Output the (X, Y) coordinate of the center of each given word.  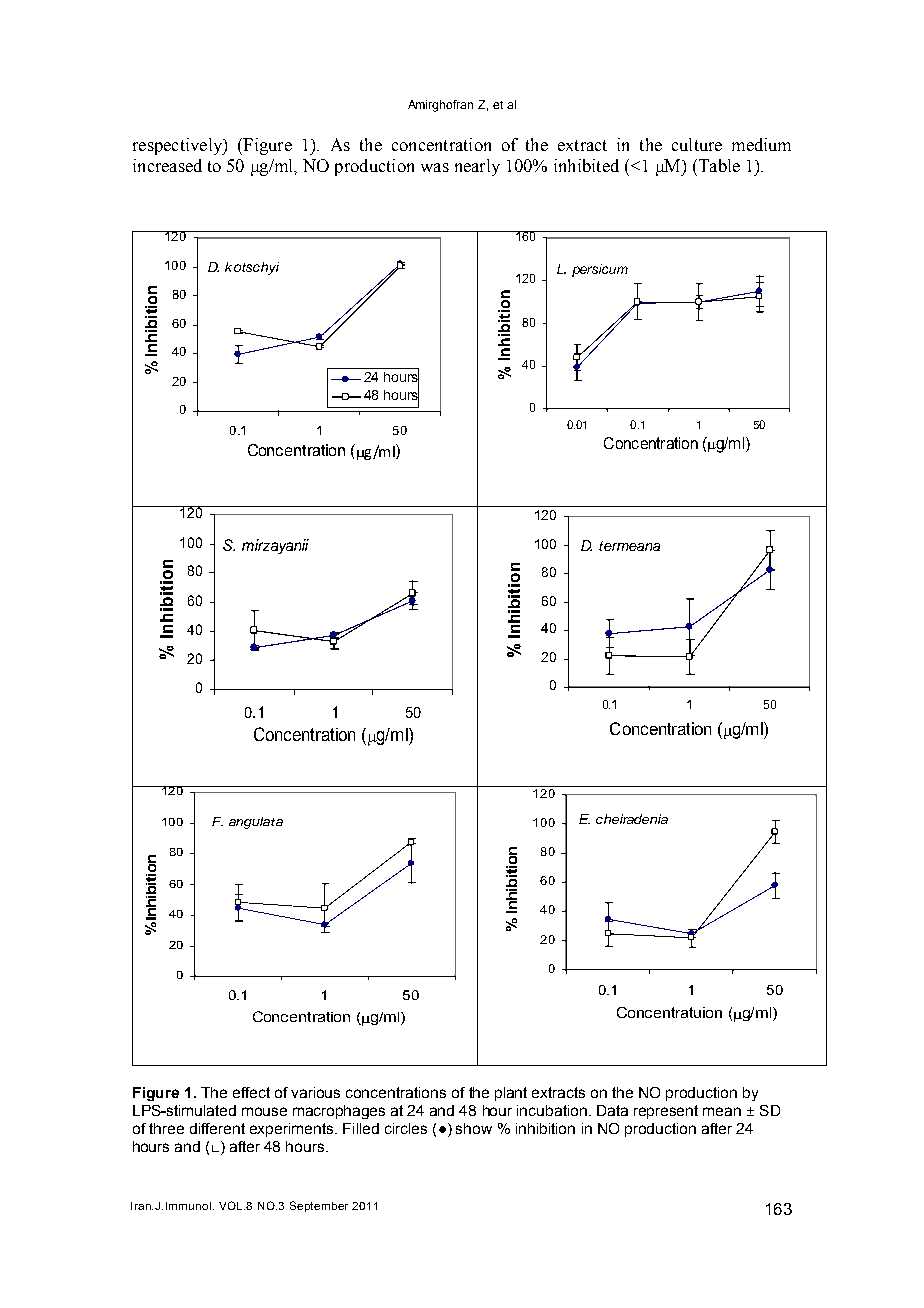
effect (251, 1092)
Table (718, 165)
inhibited (586, 165)
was (435, 167)
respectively (178, 146)
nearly (477, 167)
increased (167, 165)
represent (666, 1112)
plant (511, 1094)
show (474, 1128)
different (217, 1128)
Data (612, 1110)
